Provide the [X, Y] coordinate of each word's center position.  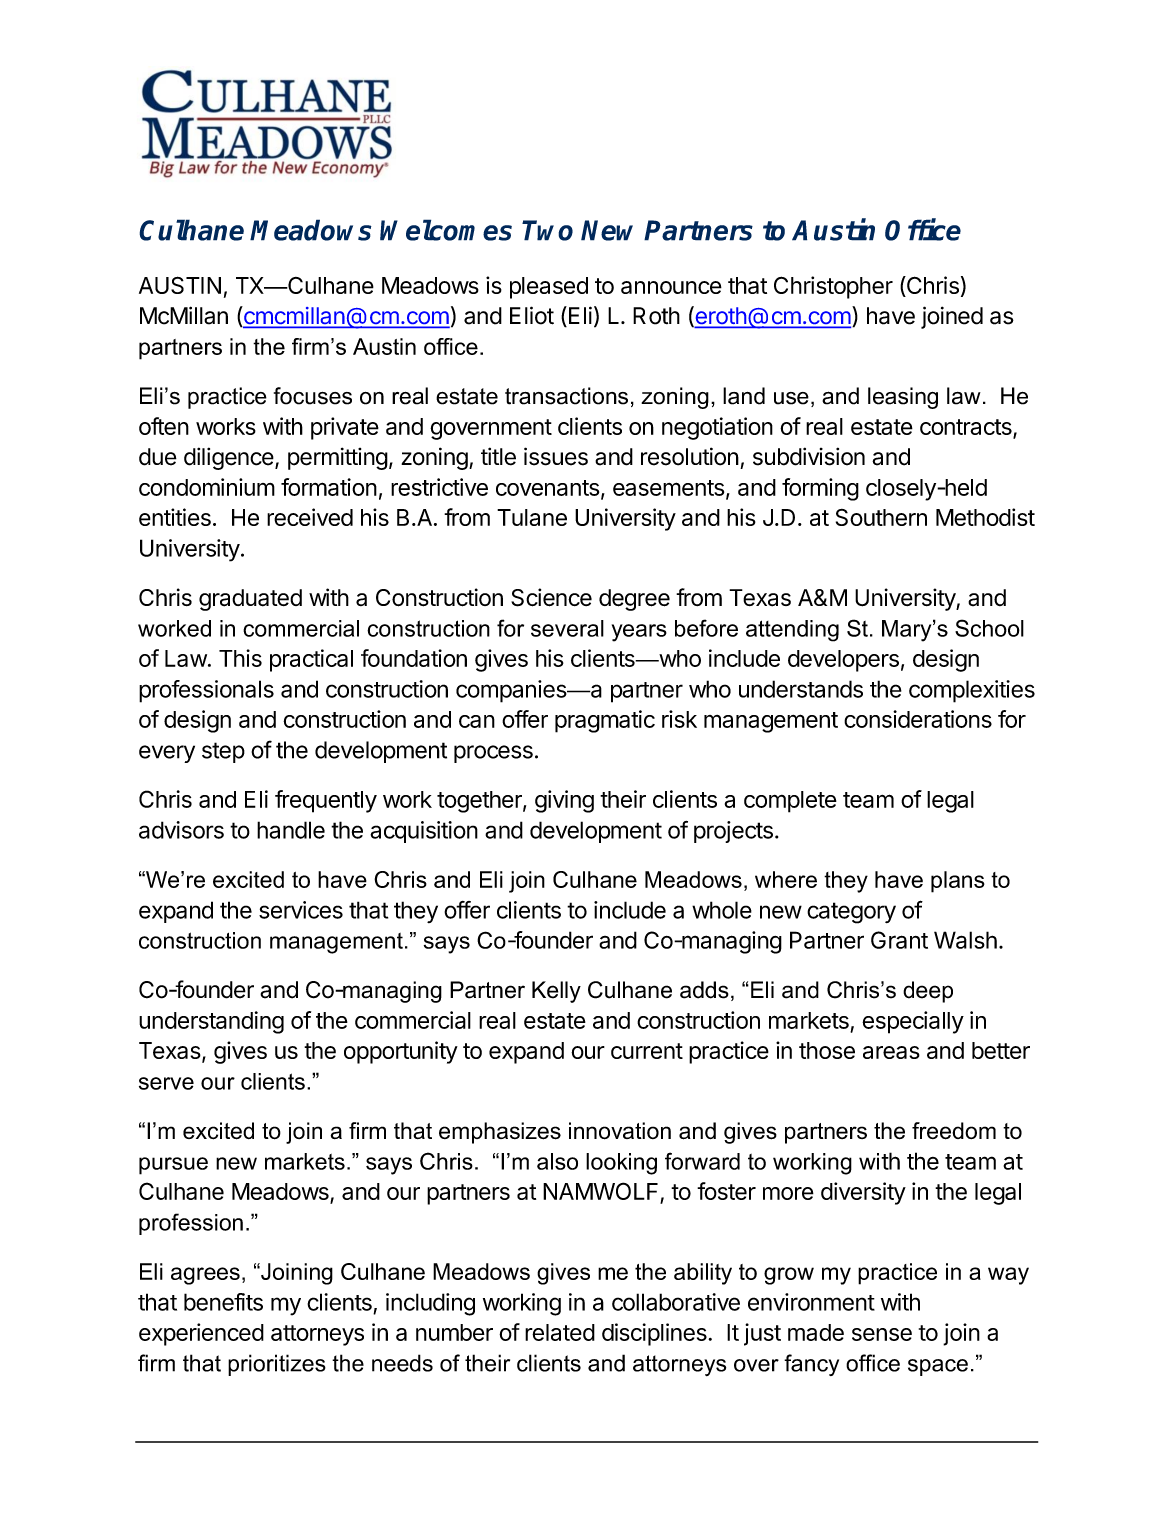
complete [790, 802]
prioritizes [277, 1365]
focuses [313, 396]
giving [564, 801]
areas [891, 1052]
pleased [549, 288]
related [560, 1332]
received [310, 517]
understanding [211, 1022]
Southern [881, 517]
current [647, 1051]
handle [291, 830]
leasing [903, 398]
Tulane [532, 517]
